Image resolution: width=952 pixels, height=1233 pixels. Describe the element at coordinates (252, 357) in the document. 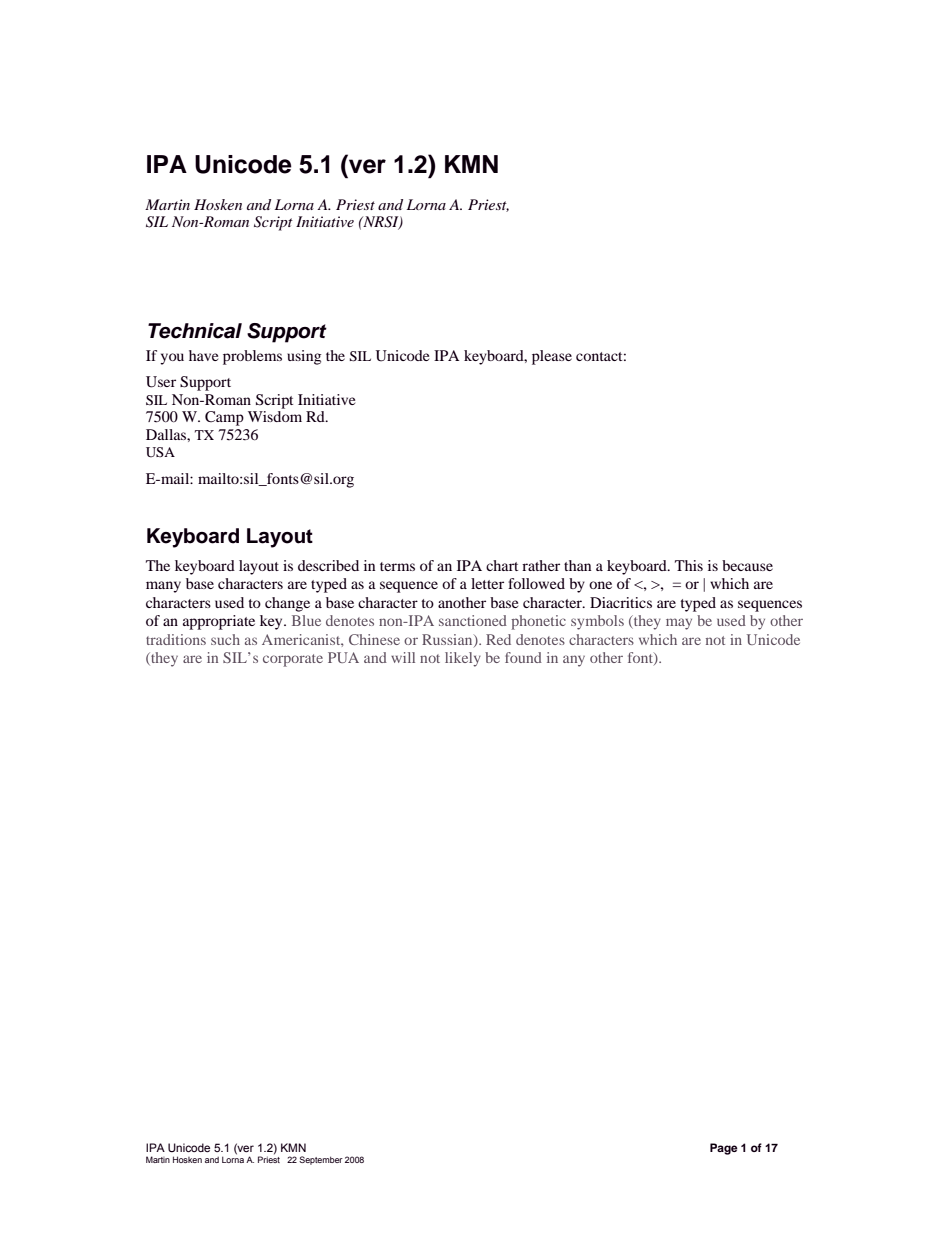

I see `problems` at that location.
